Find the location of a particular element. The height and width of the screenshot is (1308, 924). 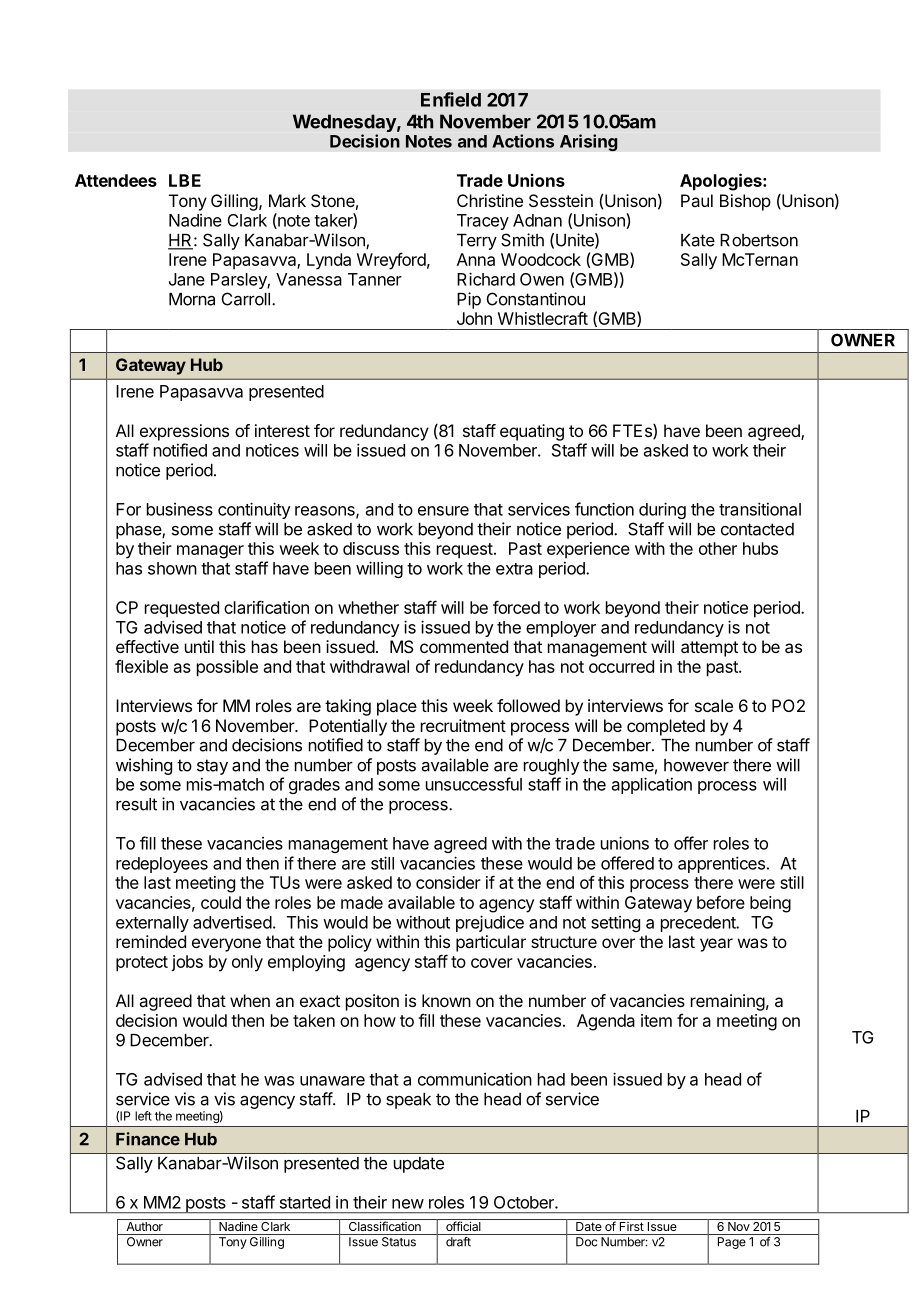

could is located at coordinates (221, 902).
